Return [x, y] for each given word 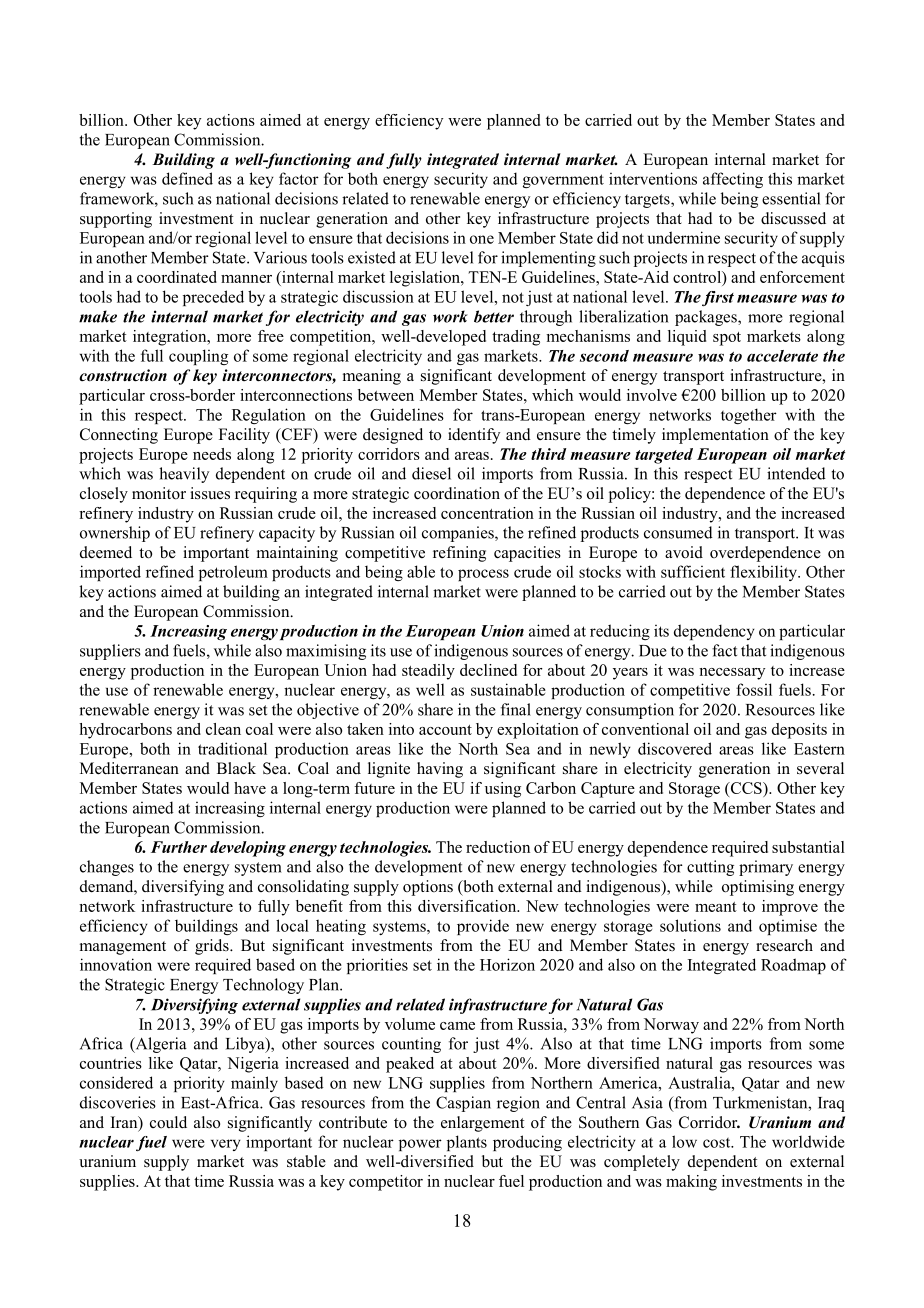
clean [223, 729]
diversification [468, 906]
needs [212, 454]
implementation [715, 436]
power [420, 1145]
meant [716, 907]
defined [187, 178]
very [226, 1145]
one [482, 239]
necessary [732, 674]
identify [474, 436]
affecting [733, 180]
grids [213, 947]
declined [488, 670]
